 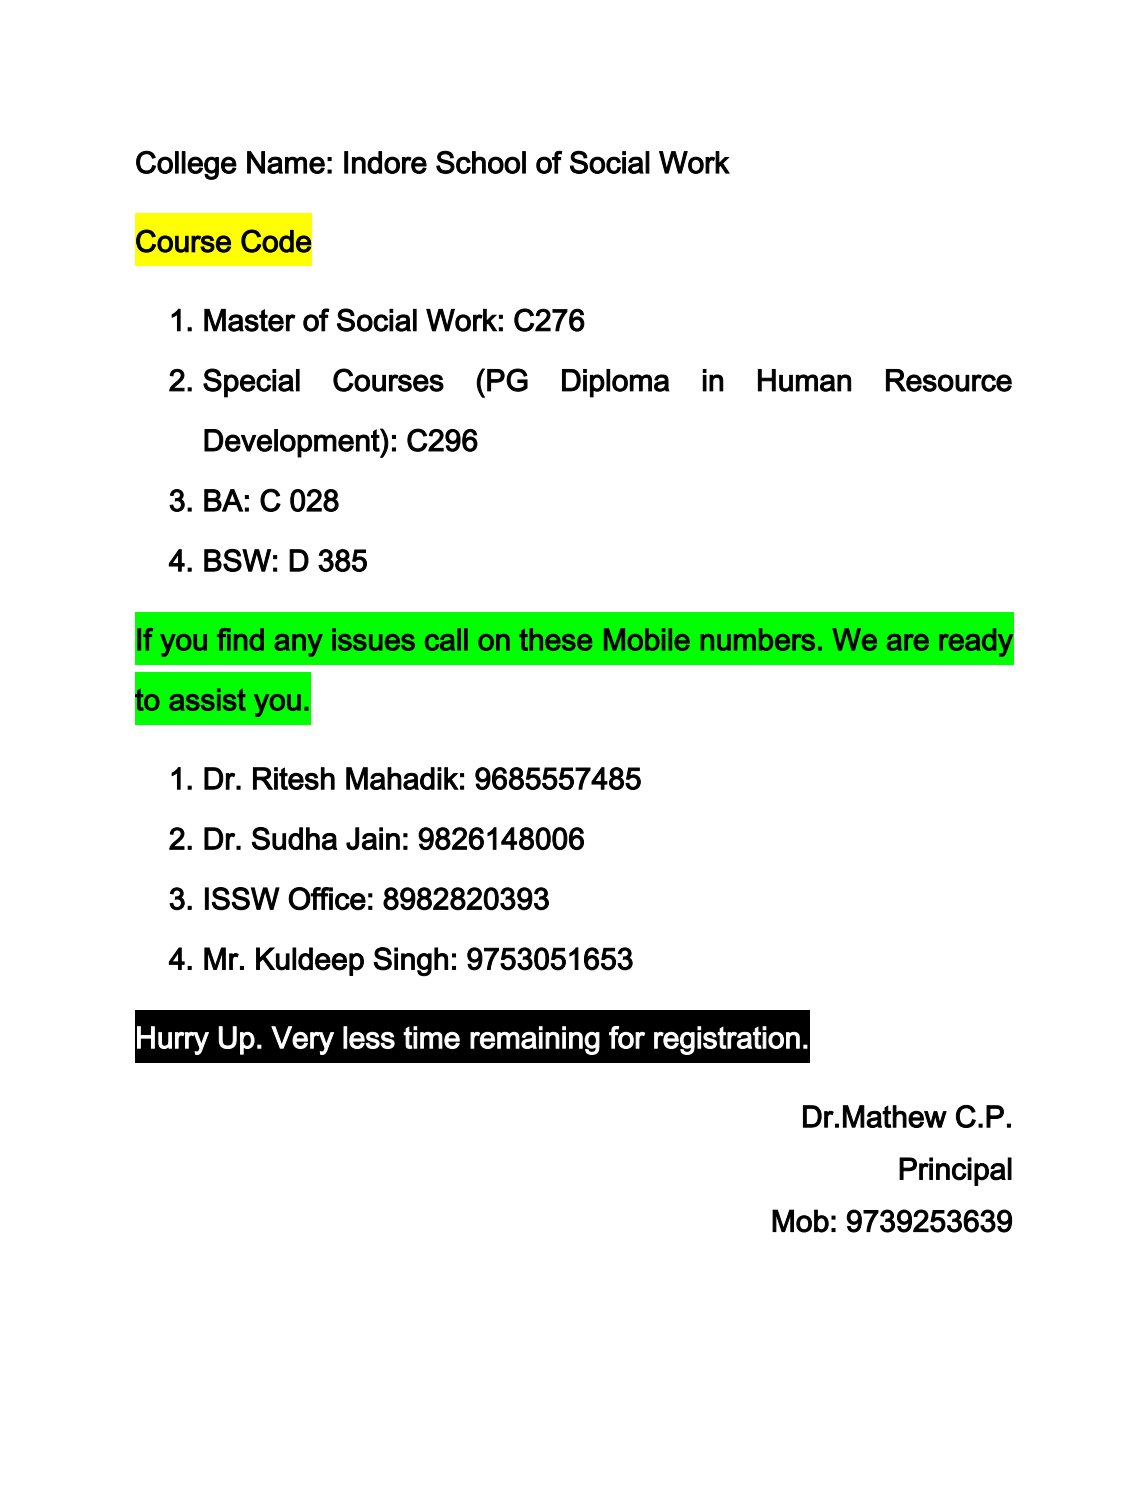 I want to click on Name, so click(x=286, y=162).
